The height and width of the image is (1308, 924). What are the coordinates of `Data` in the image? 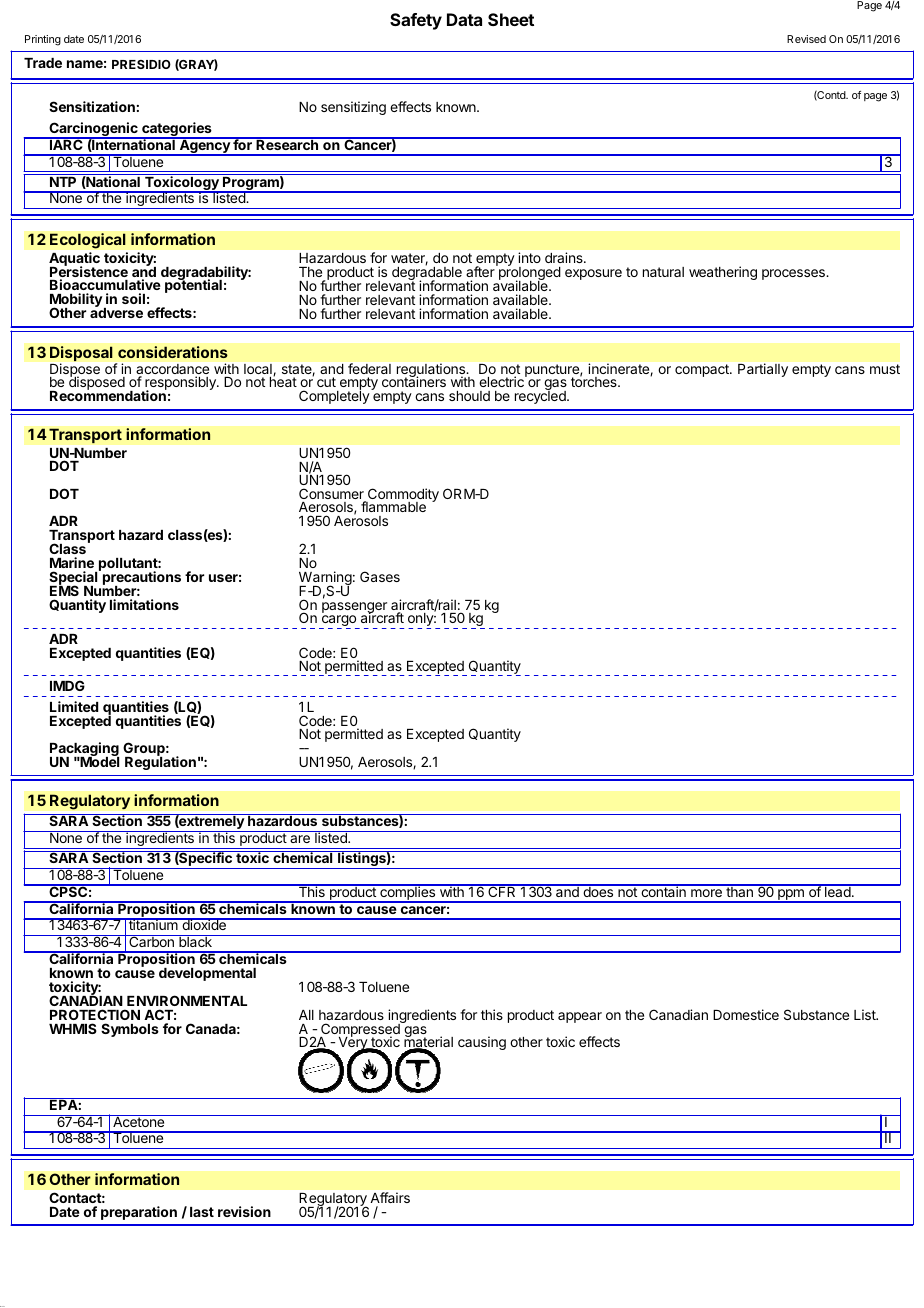 It's located at (464, 19).
